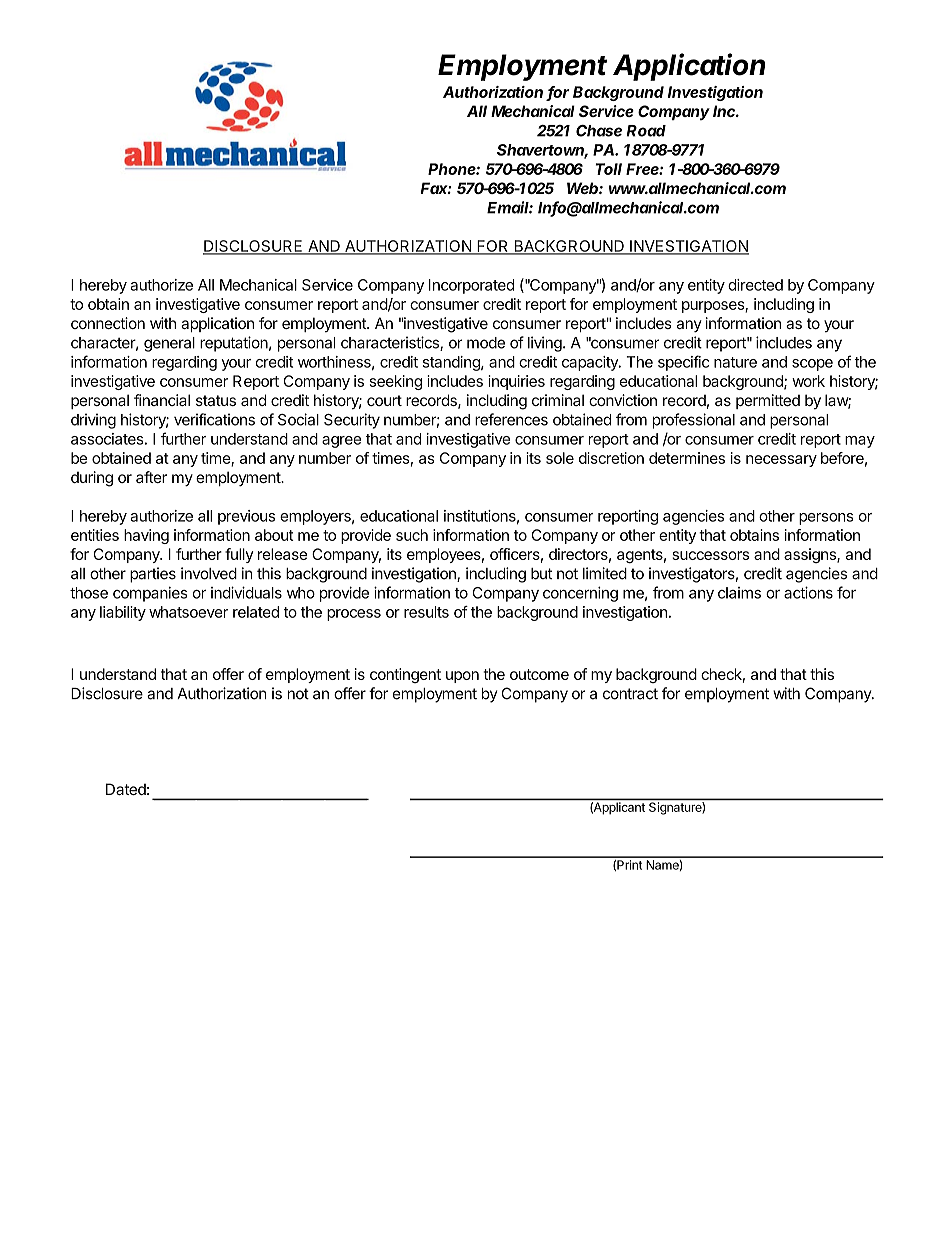 The height and width of the screenshot is (1233, 952). Describe the element at coordinates (768, 401) in the screenshot. I see `permitted` at that location.
